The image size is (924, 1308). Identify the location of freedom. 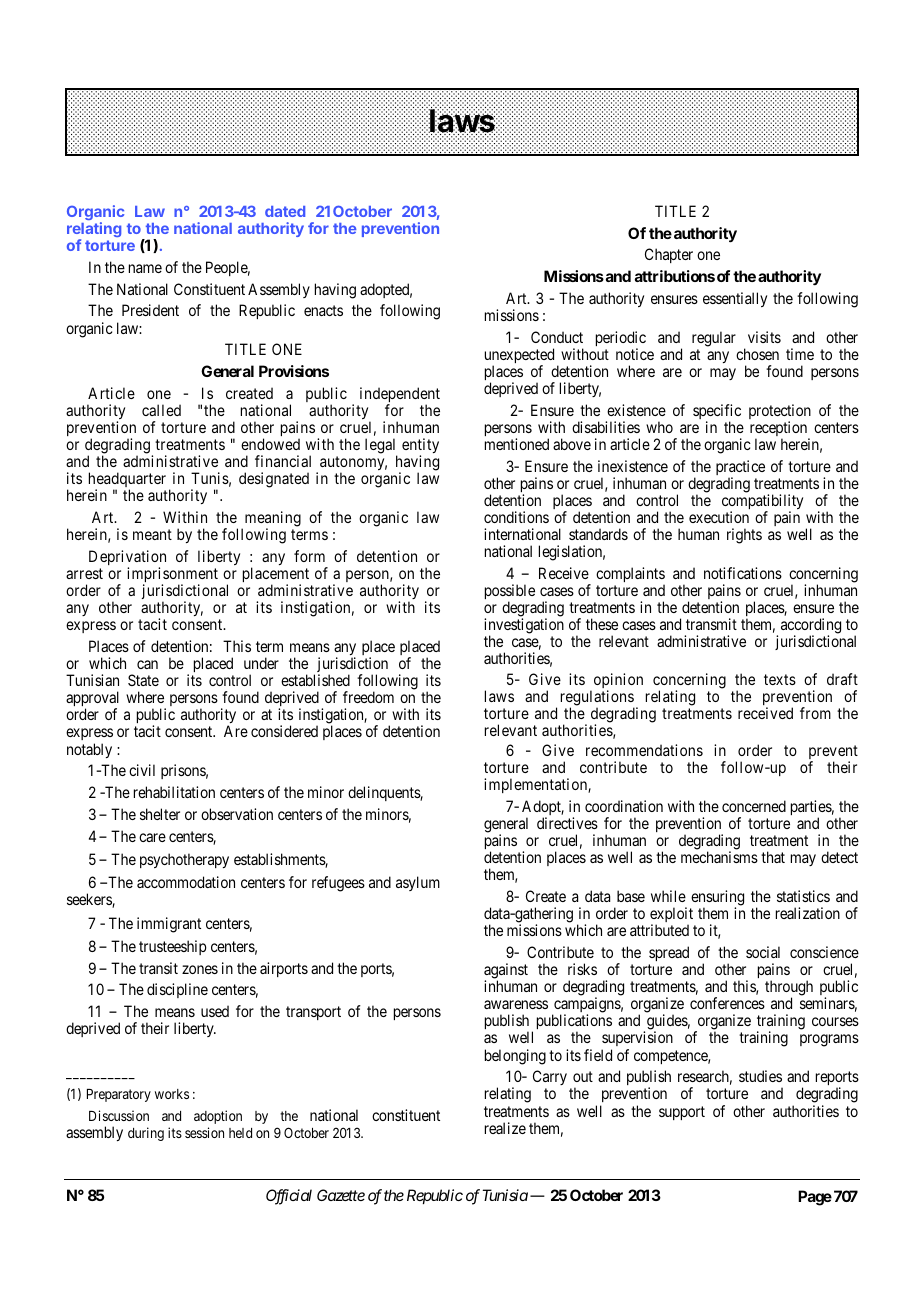
(368, 697).
